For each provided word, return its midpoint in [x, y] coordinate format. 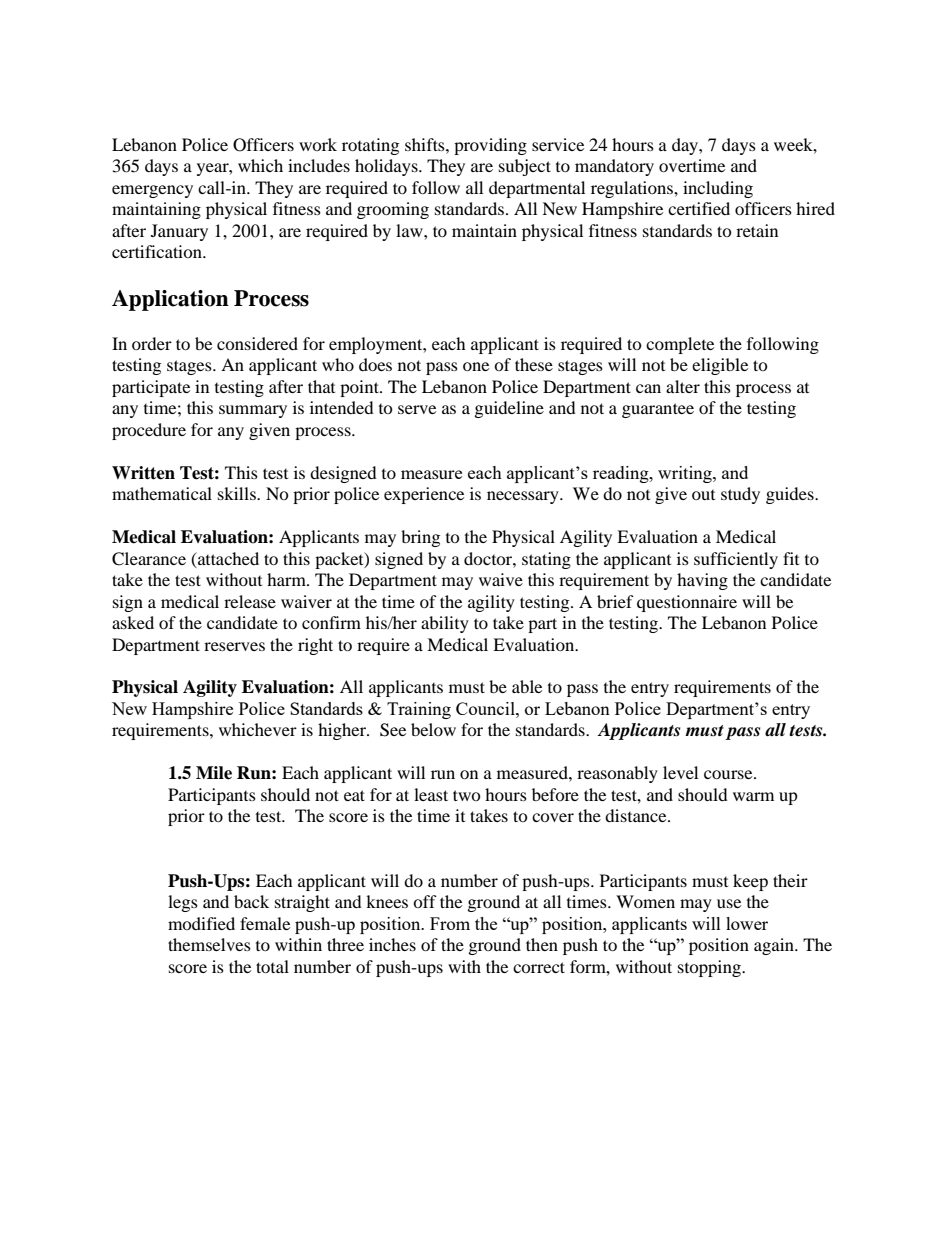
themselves [209, 944]
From [450, 923]
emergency [152, 191]
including [718, 189]
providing [490, 146]
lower [747, 923]
